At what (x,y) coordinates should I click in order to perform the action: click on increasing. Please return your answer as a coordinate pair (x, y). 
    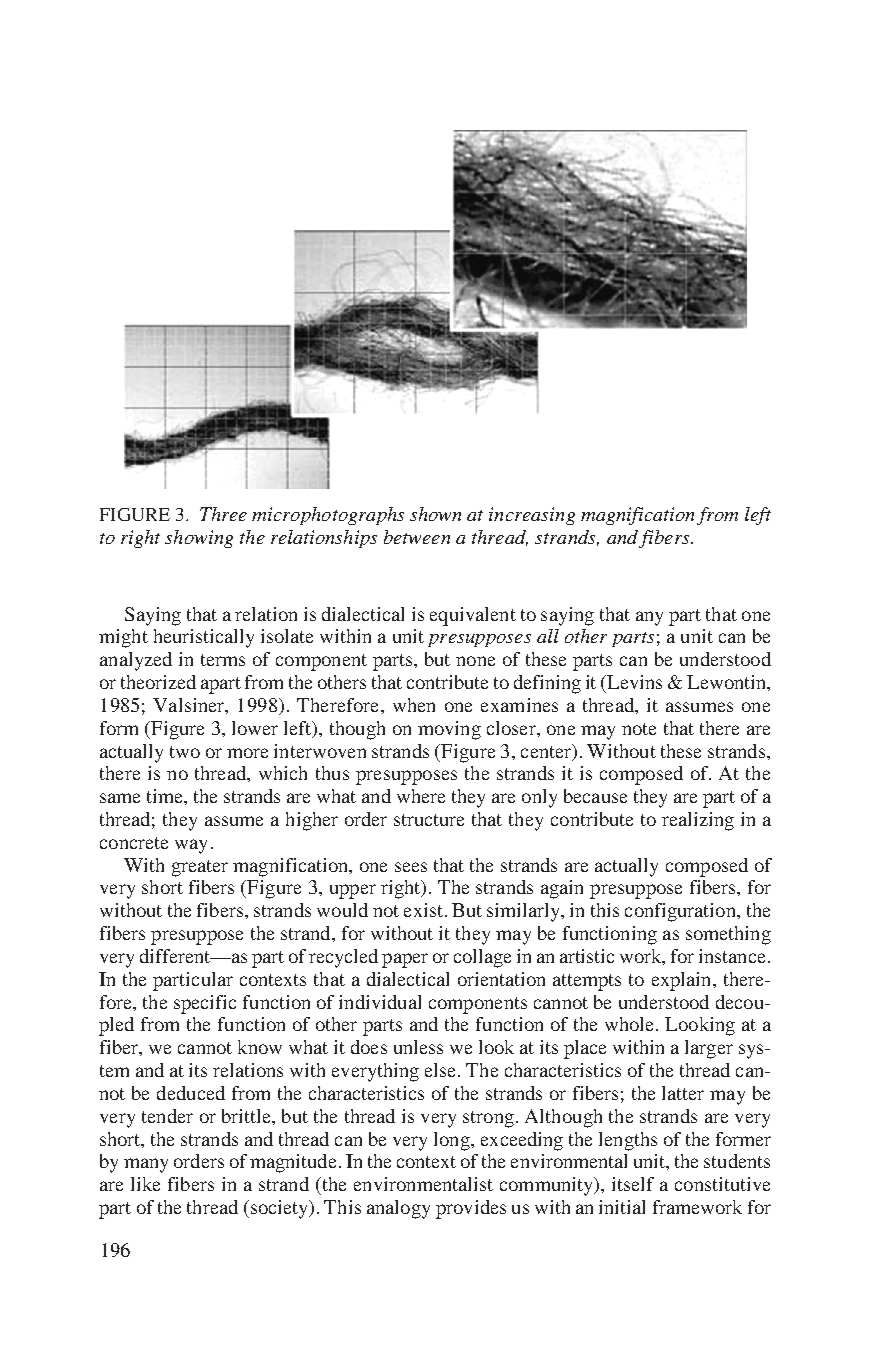
    Looking at the image, I should click on (532, 516).
